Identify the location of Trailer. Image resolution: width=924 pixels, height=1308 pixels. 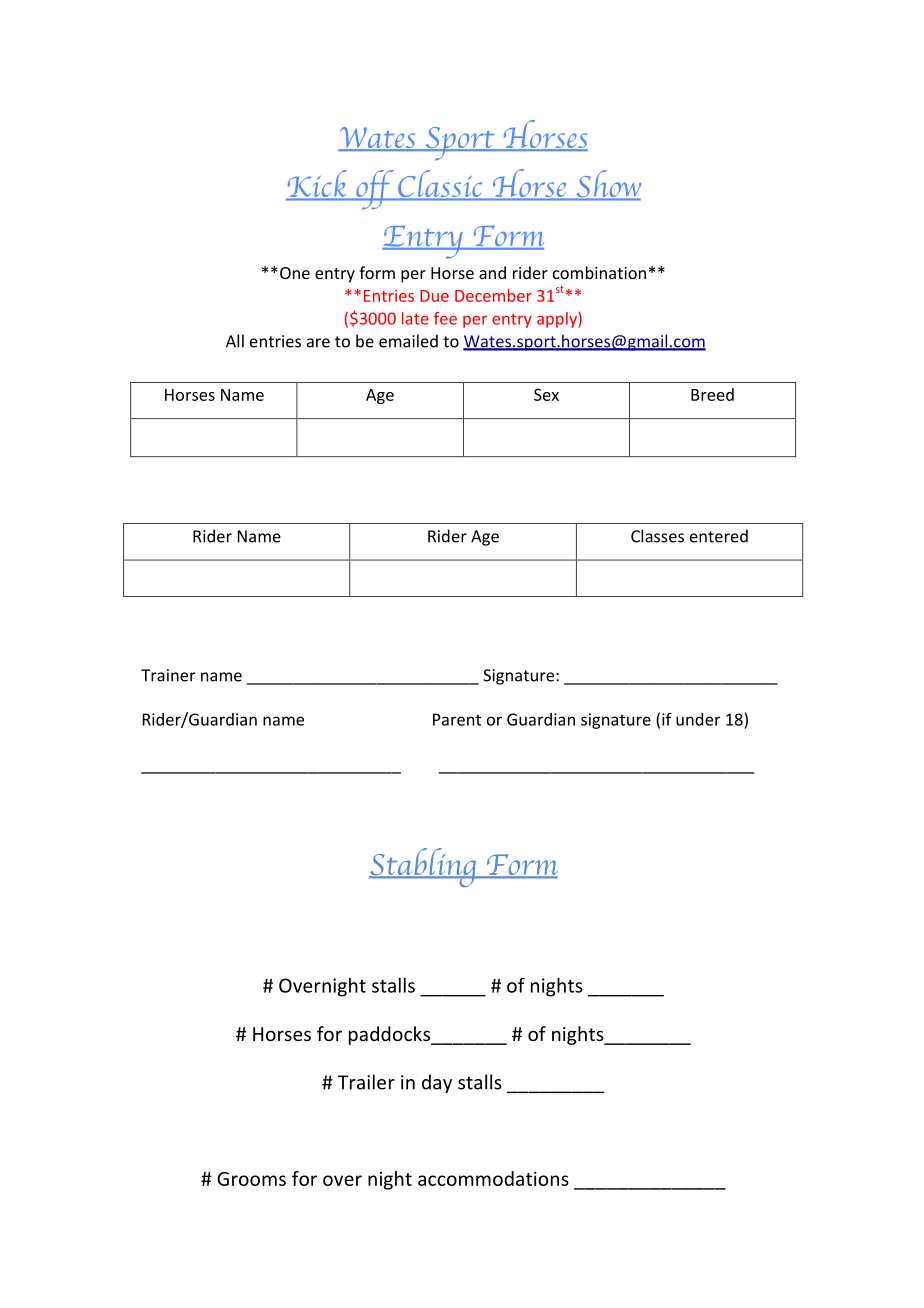
(366, 1082).
